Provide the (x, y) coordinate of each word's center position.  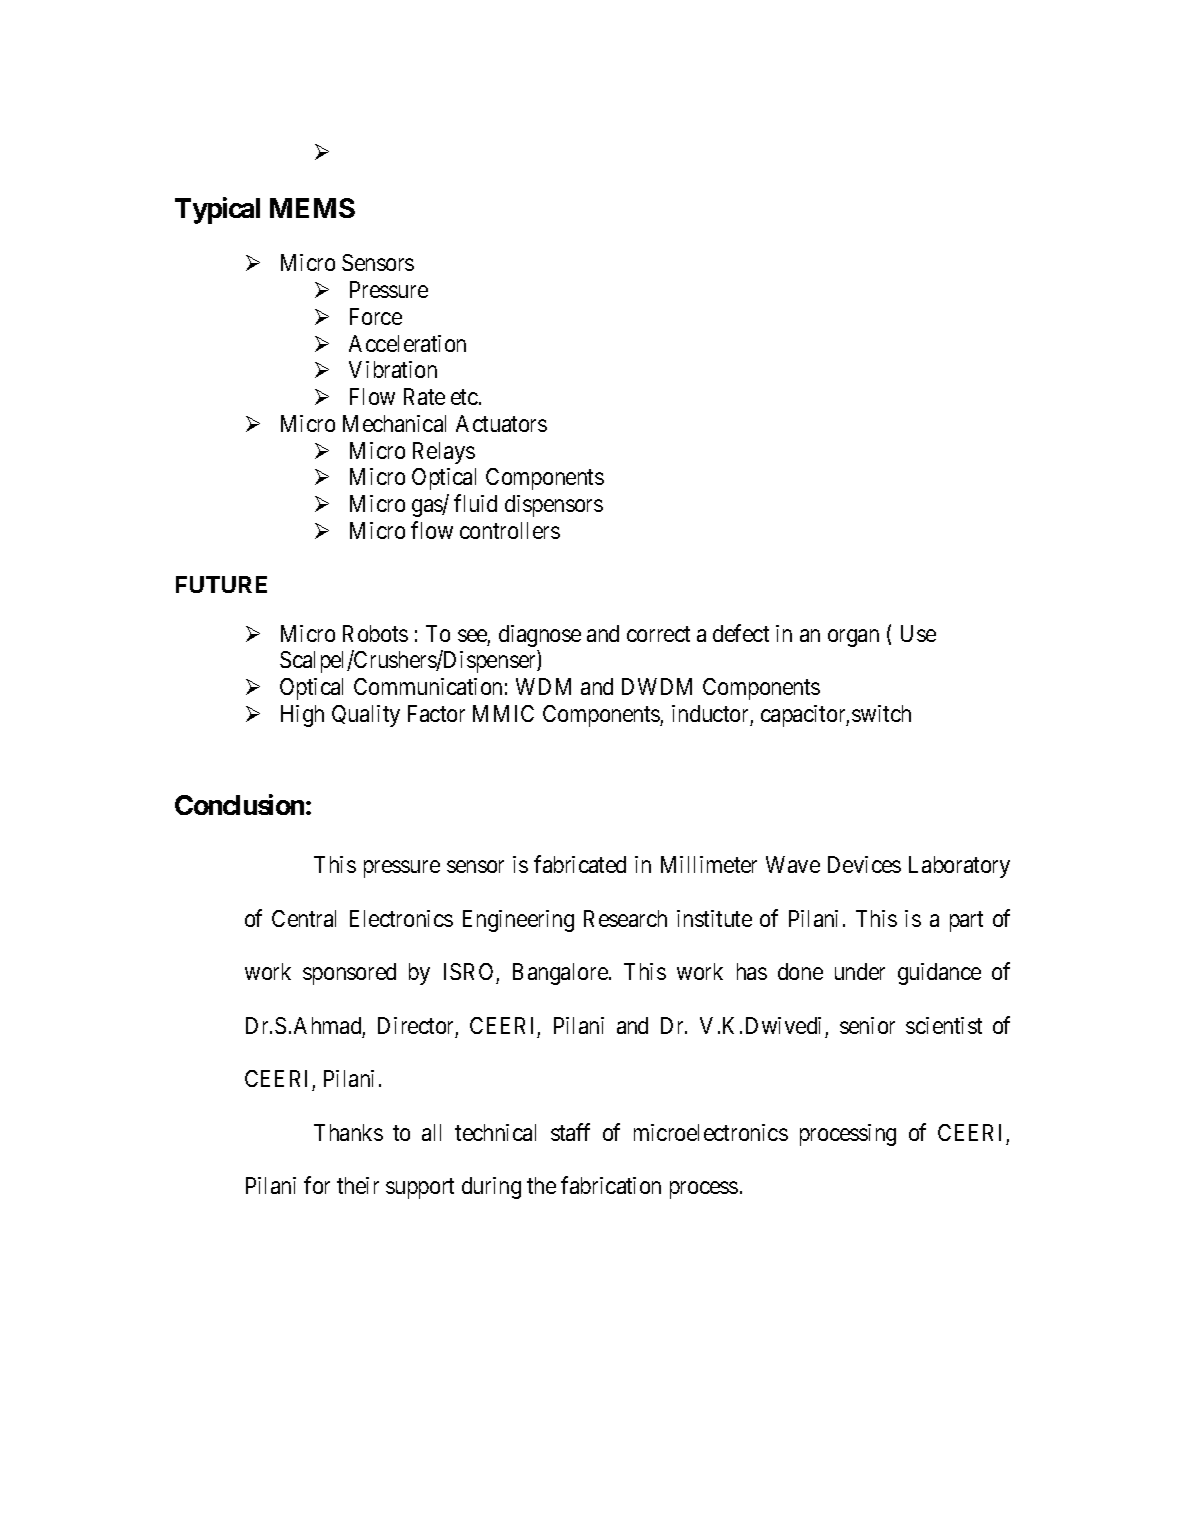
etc (464, 397)
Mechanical (394, 423)
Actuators (501, 423)
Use (918, 633)
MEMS (312, 208)
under (860, 971)
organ (853, 638)
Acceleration (407, 343)
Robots (375, 633)
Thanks (348, 1132)
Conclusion (239, 804)
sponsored (349, 974)
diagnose (540, 636)
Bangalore (560, 974)
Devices (864, 864)
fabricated (580, 864)
